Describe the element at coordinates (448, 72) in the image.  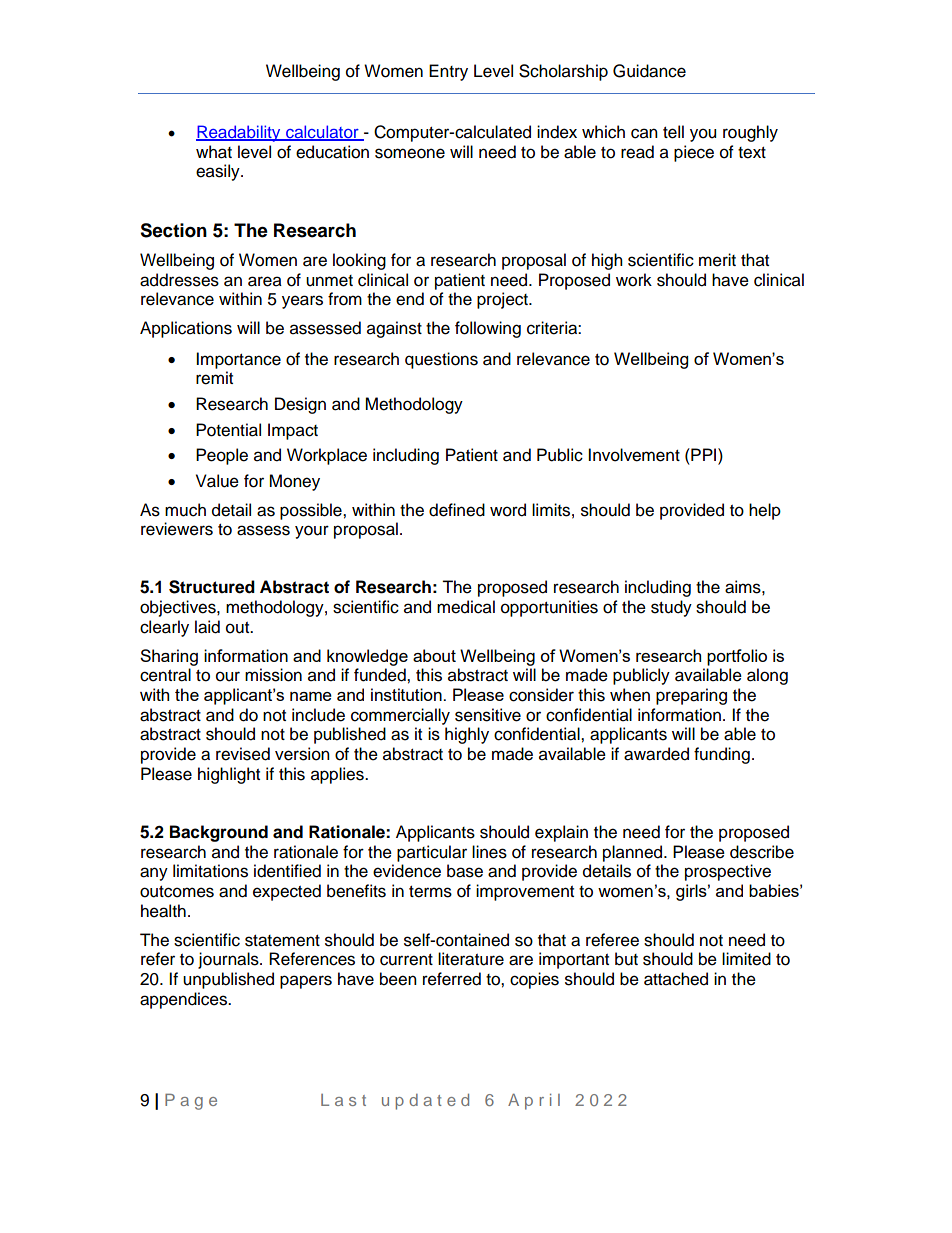
I see `Entry` at that location.
